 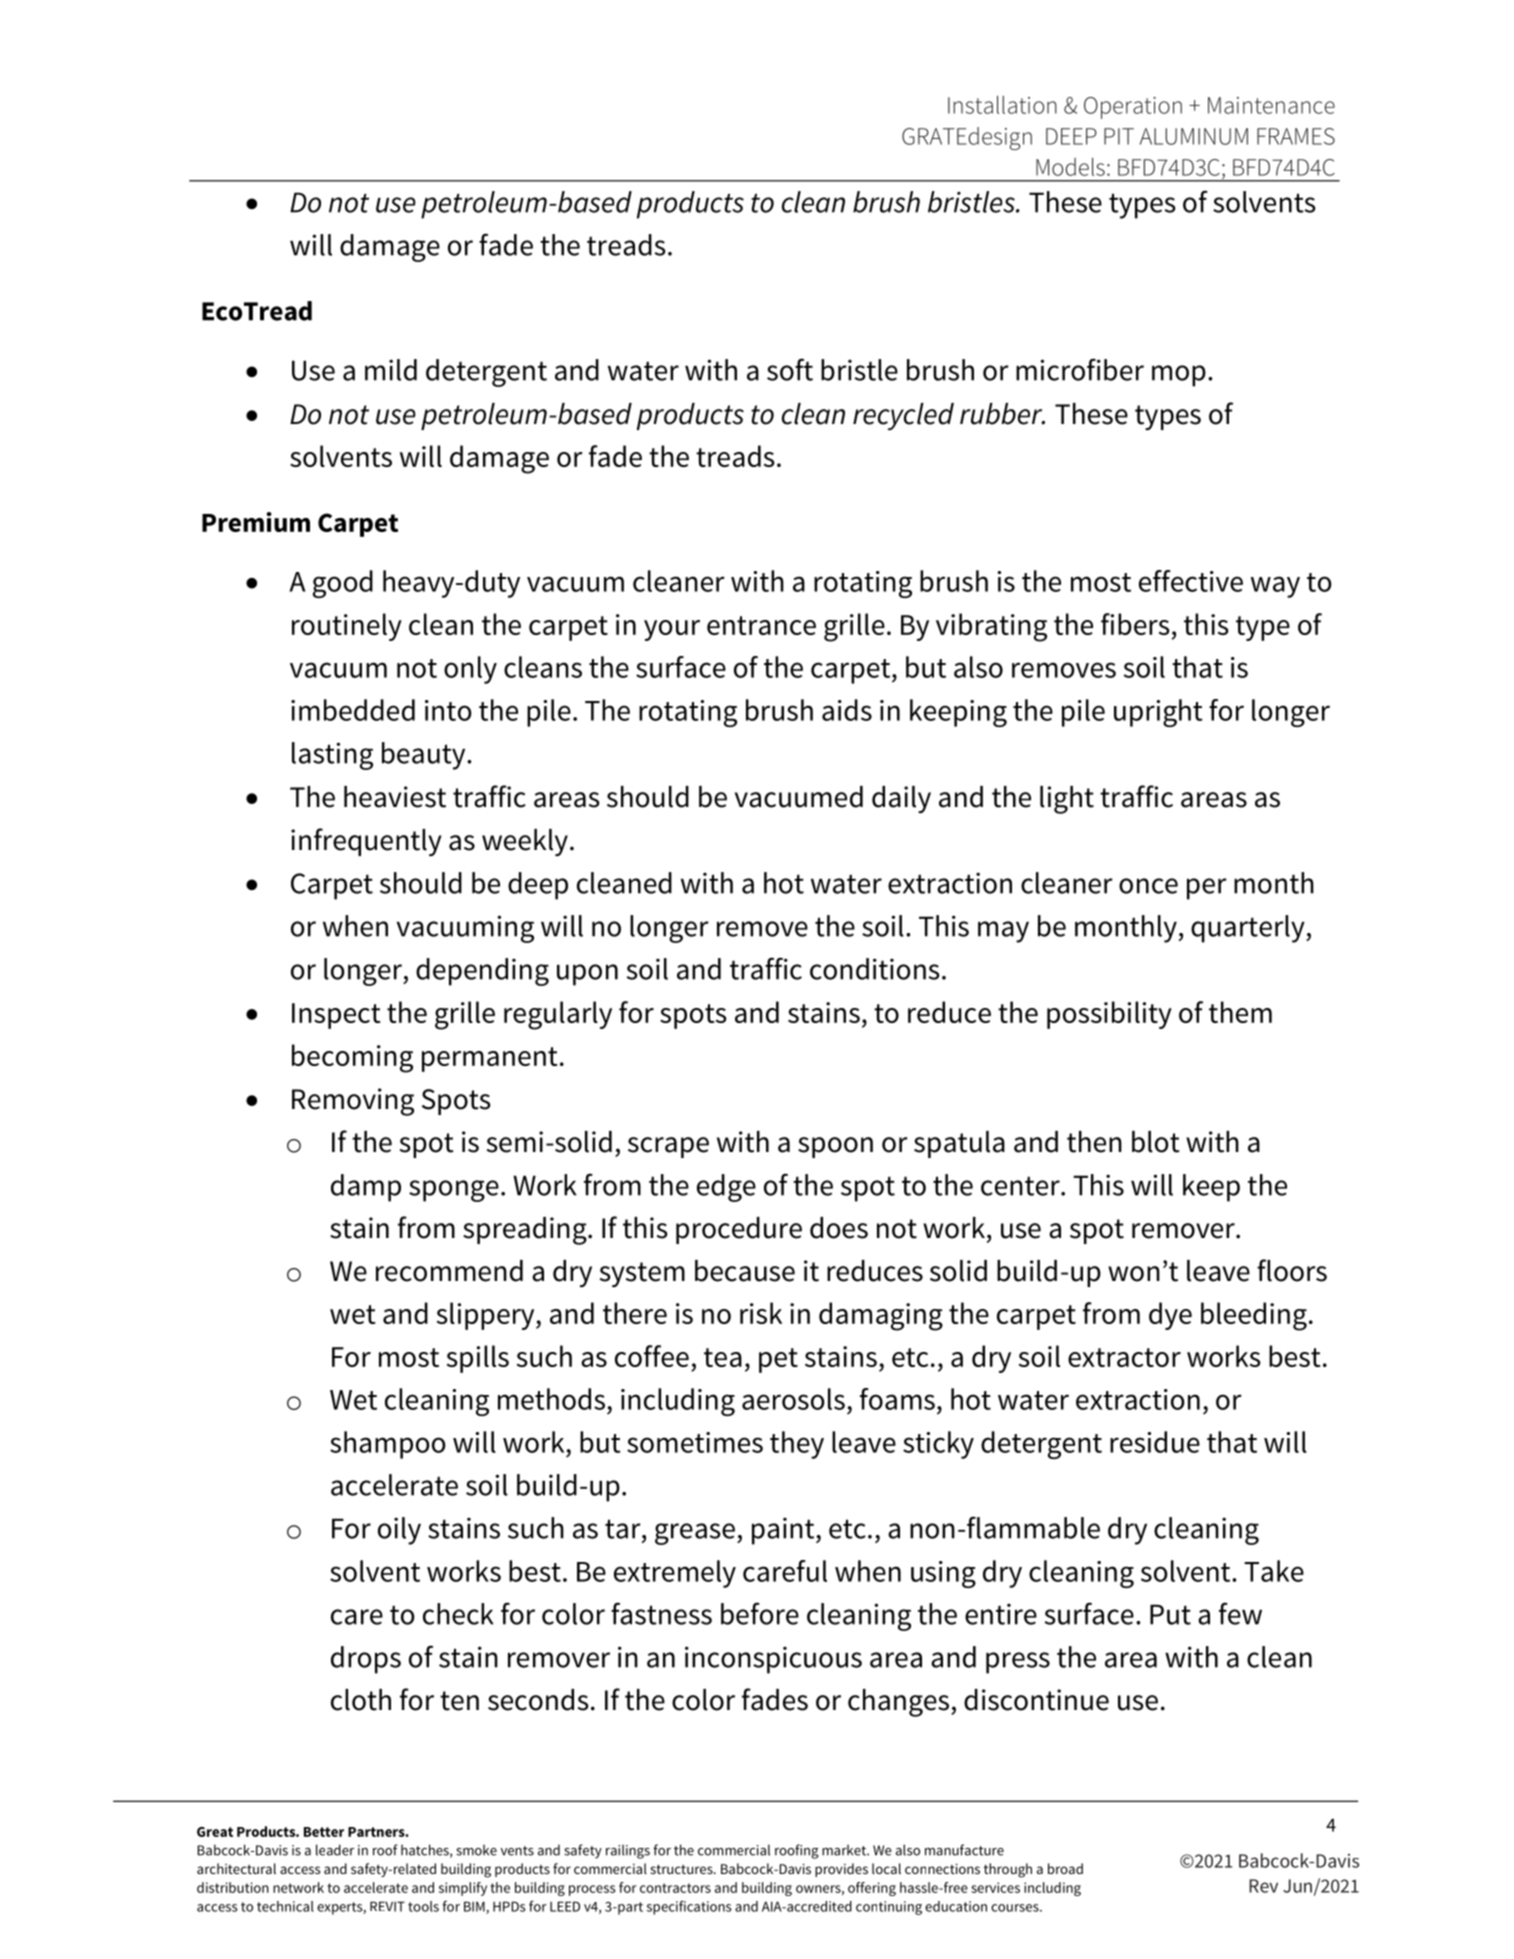 I want to click on ALUMINUM, so click(x=1194, y=136).
